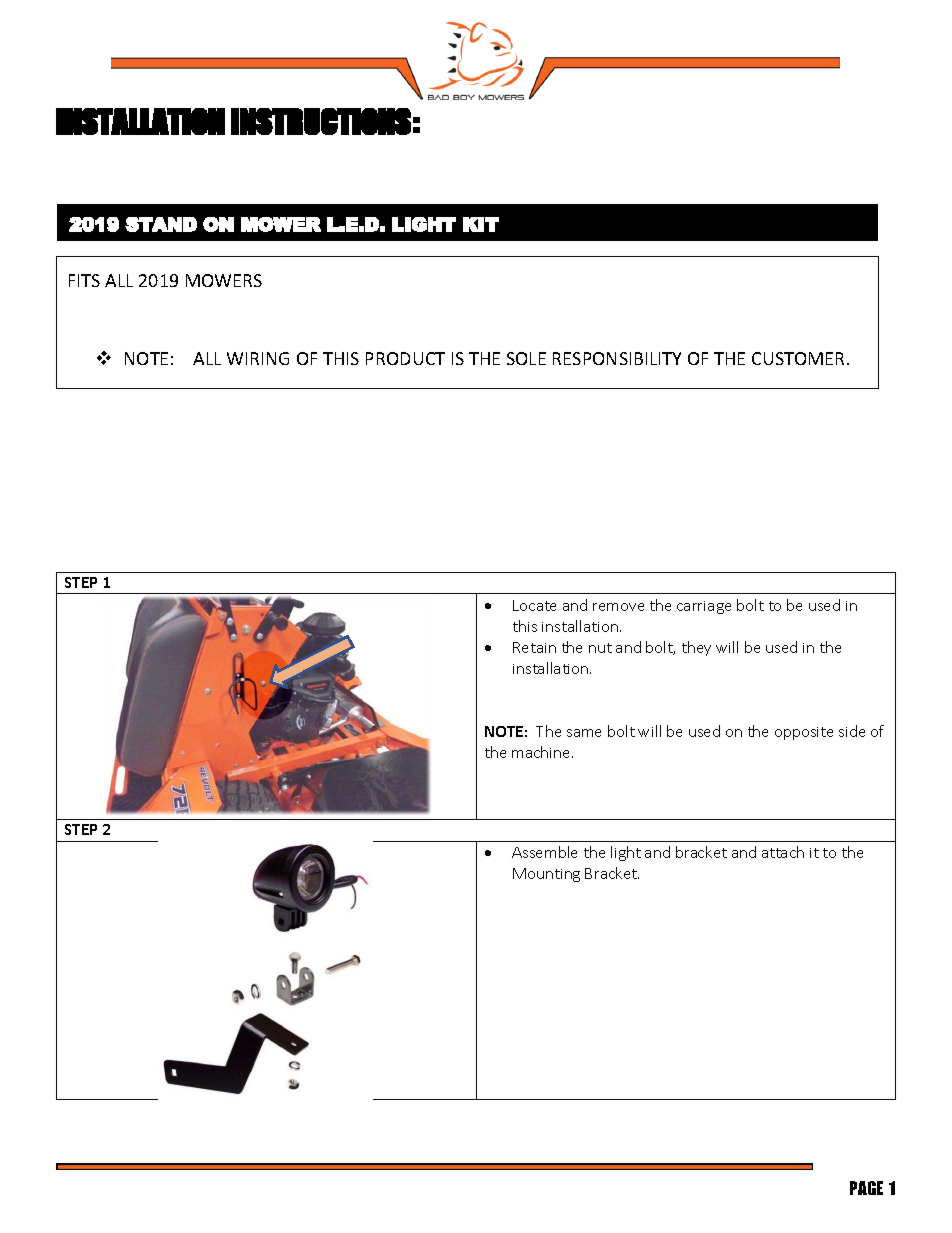  Describe the element at coordinates (161, 224) in the image. I see `STAND` at that location.
